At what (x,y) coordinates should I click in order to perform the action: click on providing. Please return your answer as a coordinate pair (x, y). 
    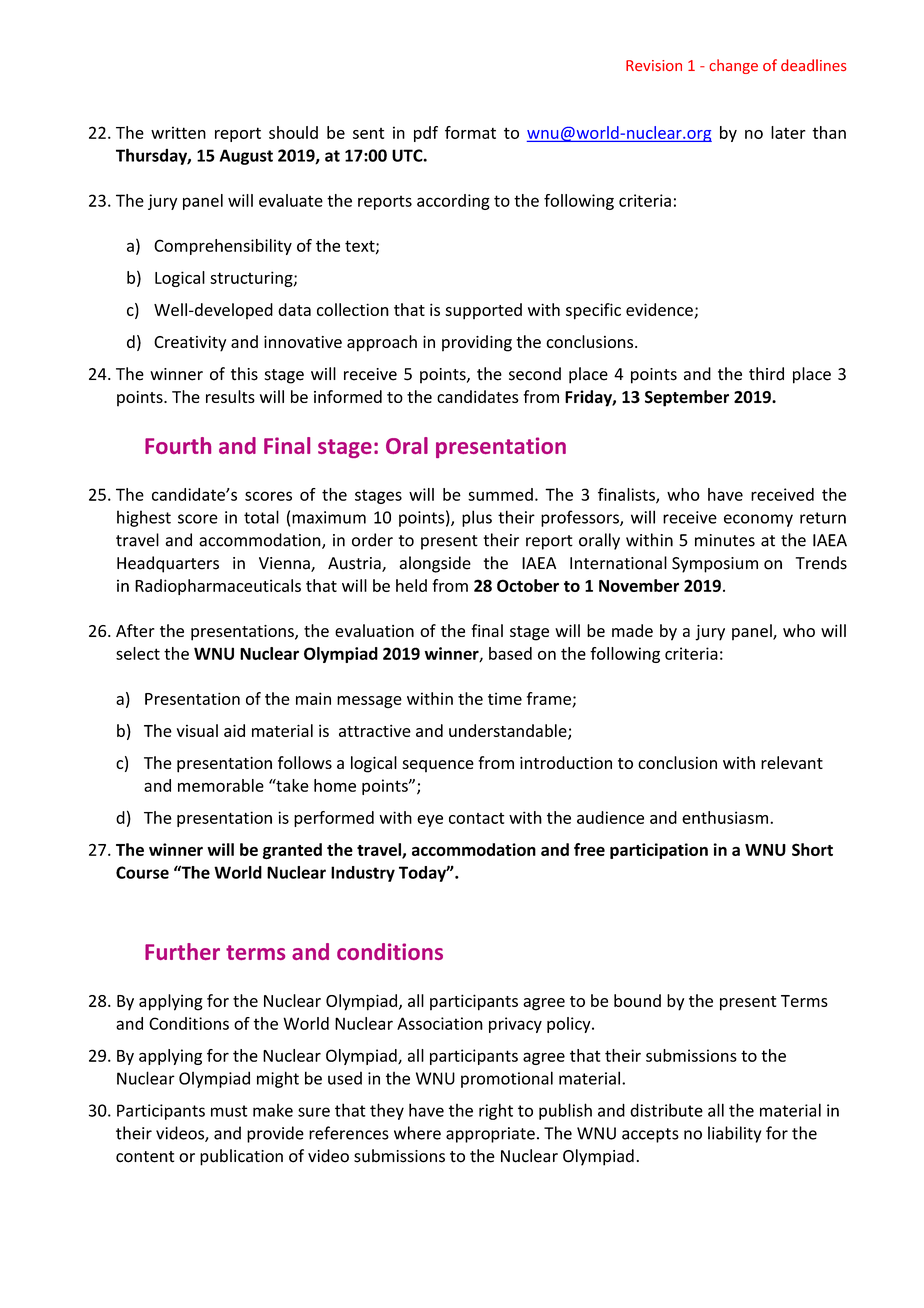
    Looking at the image, I should click on (477, 343).
